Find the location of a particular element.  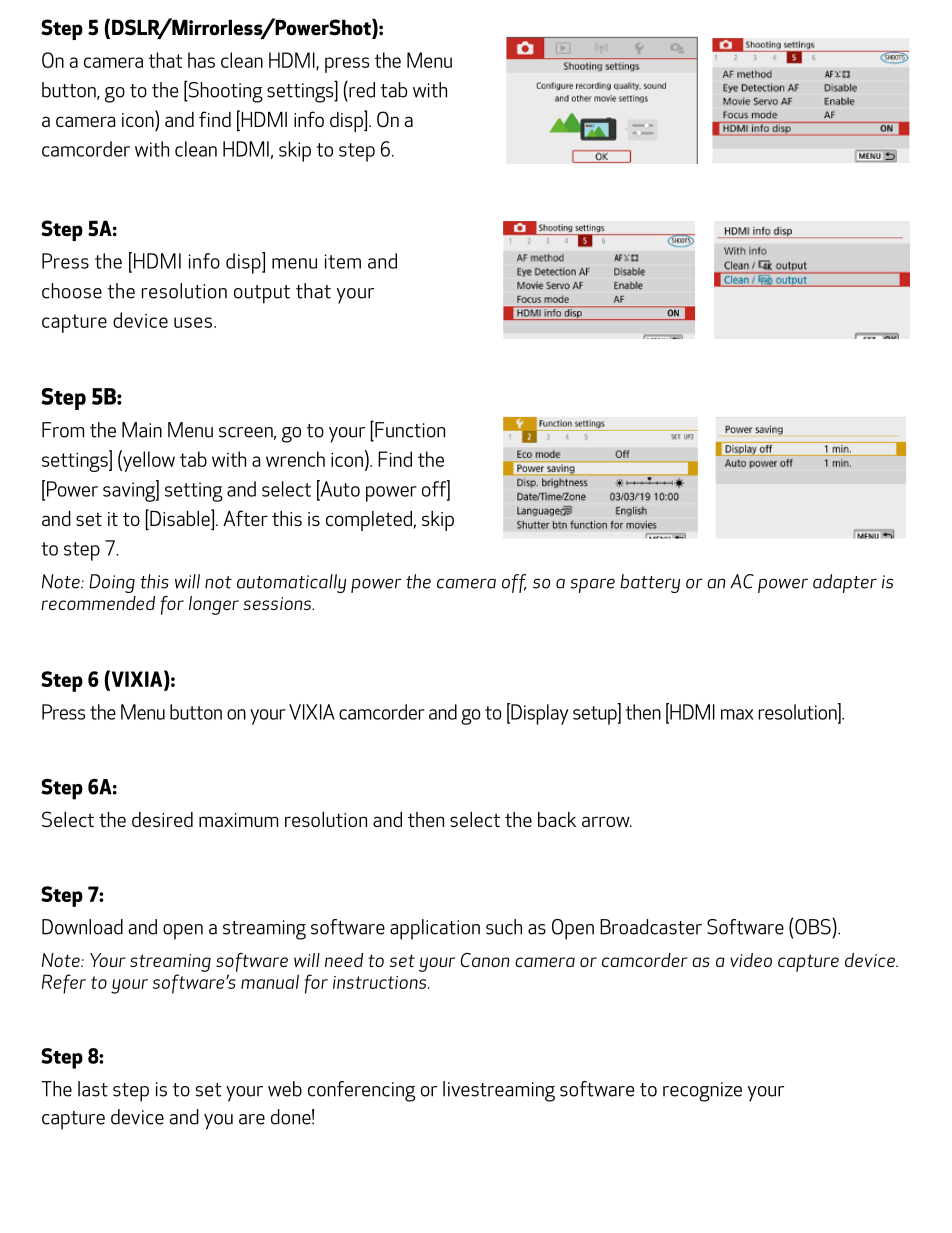

conferencing is located at coordinates (361, 1091).
